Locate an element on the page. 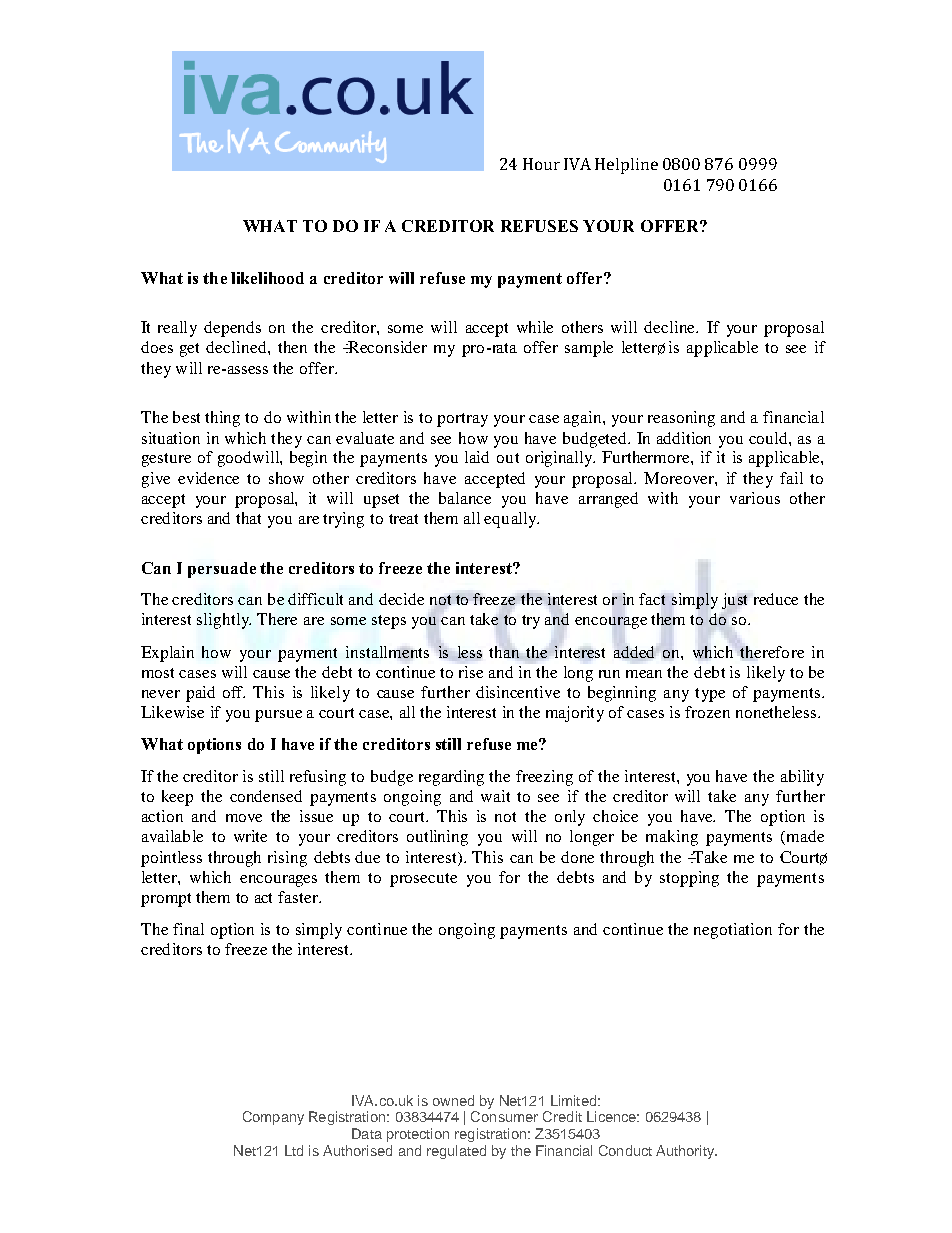 This page has width=952, height=1233. that is located at coordinates (248, 518).
